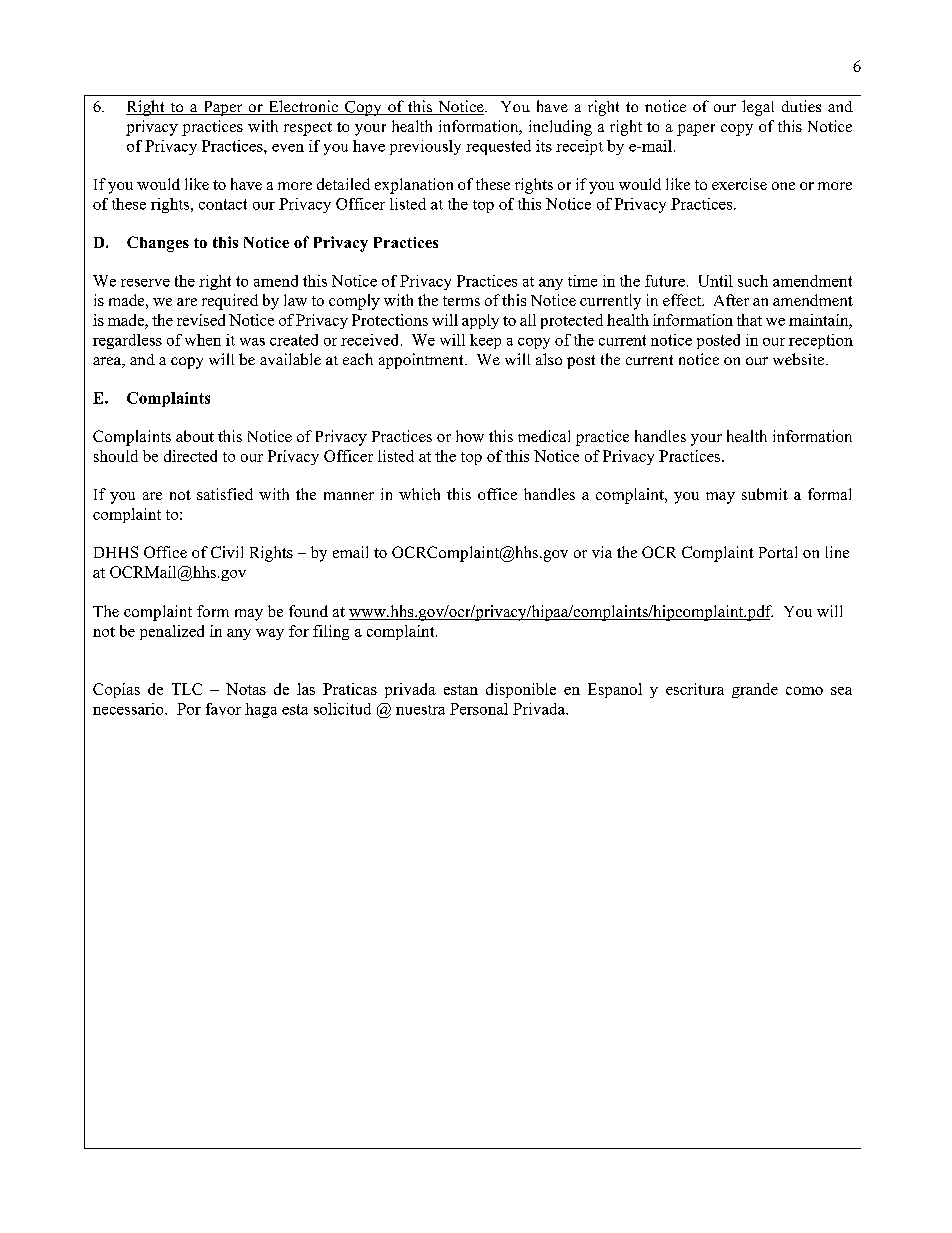 The height and width of the screenshot is (1233, 952). What do you see at coordinates (187, 689) in the screenshot?
I see `TLC` at bounding box center [187, 689].
